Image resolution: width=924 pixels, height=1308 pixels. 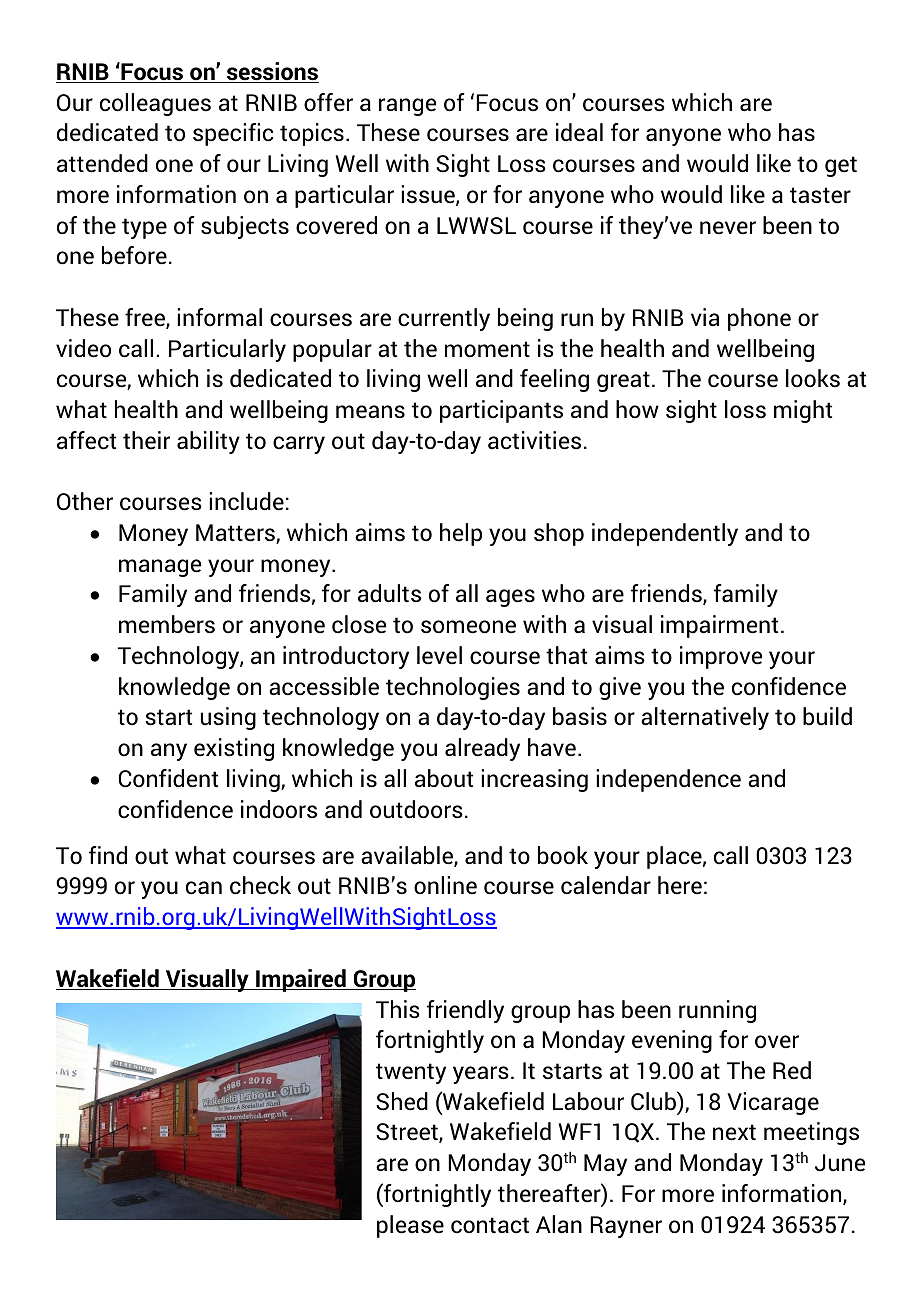 I want to click on can, so click(x=204, y=888).
